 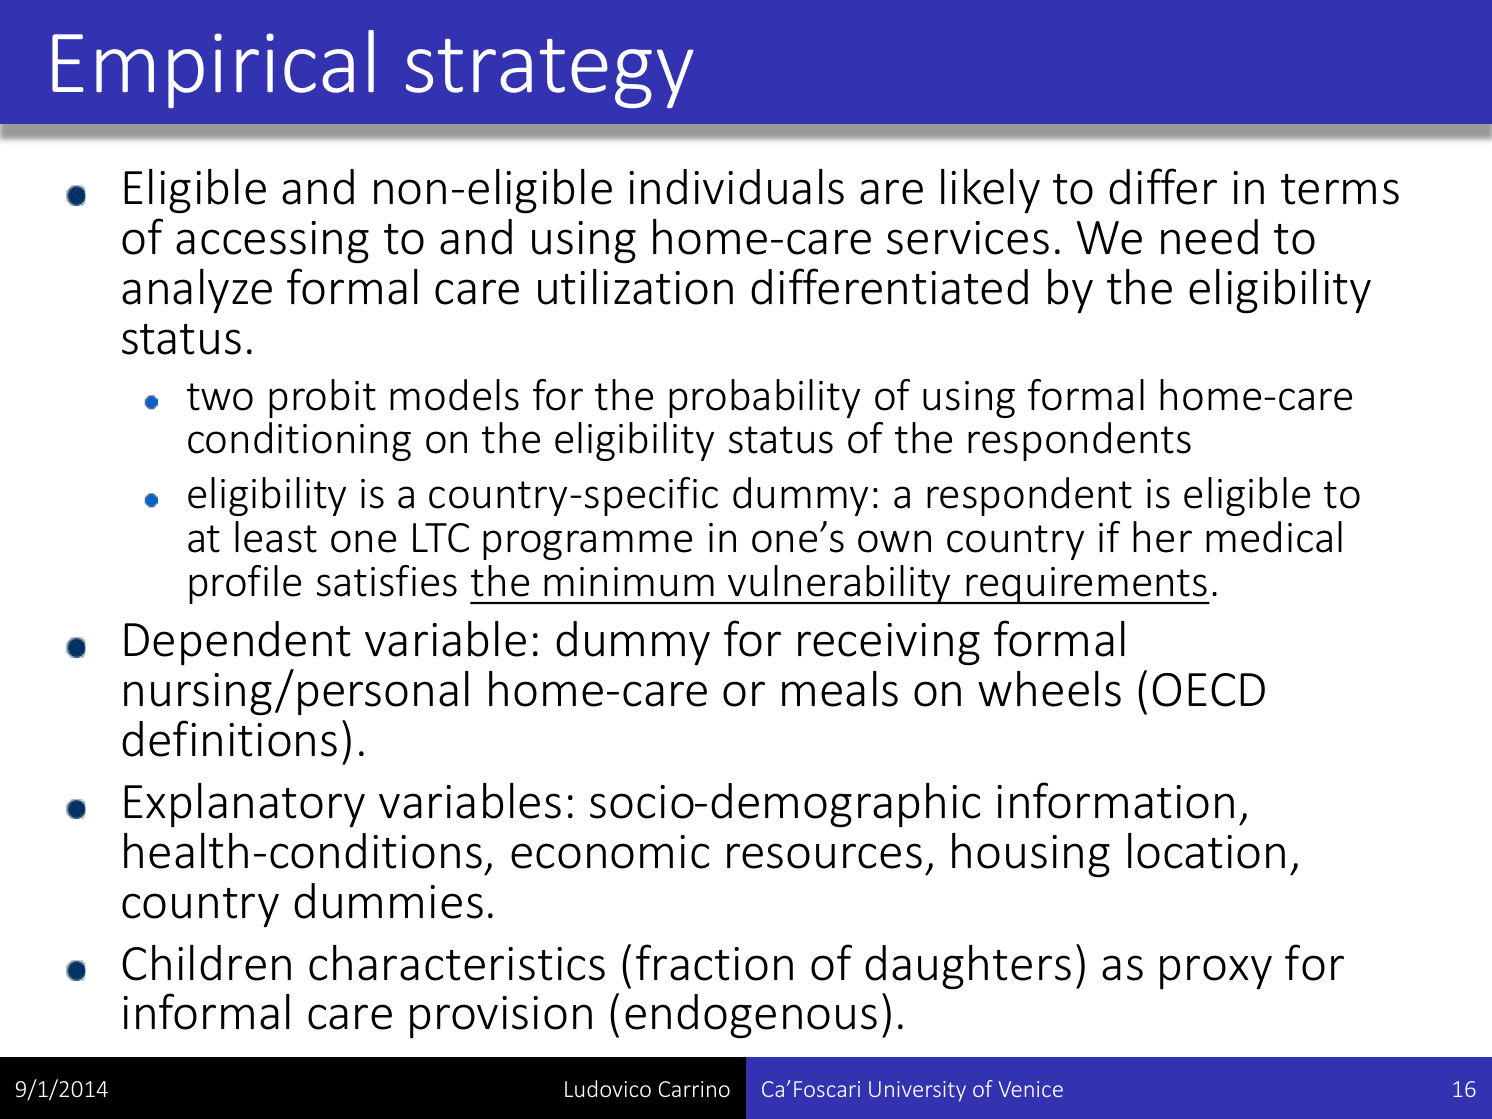 I want to click on vulnerability, so click(x=840, y=585).
